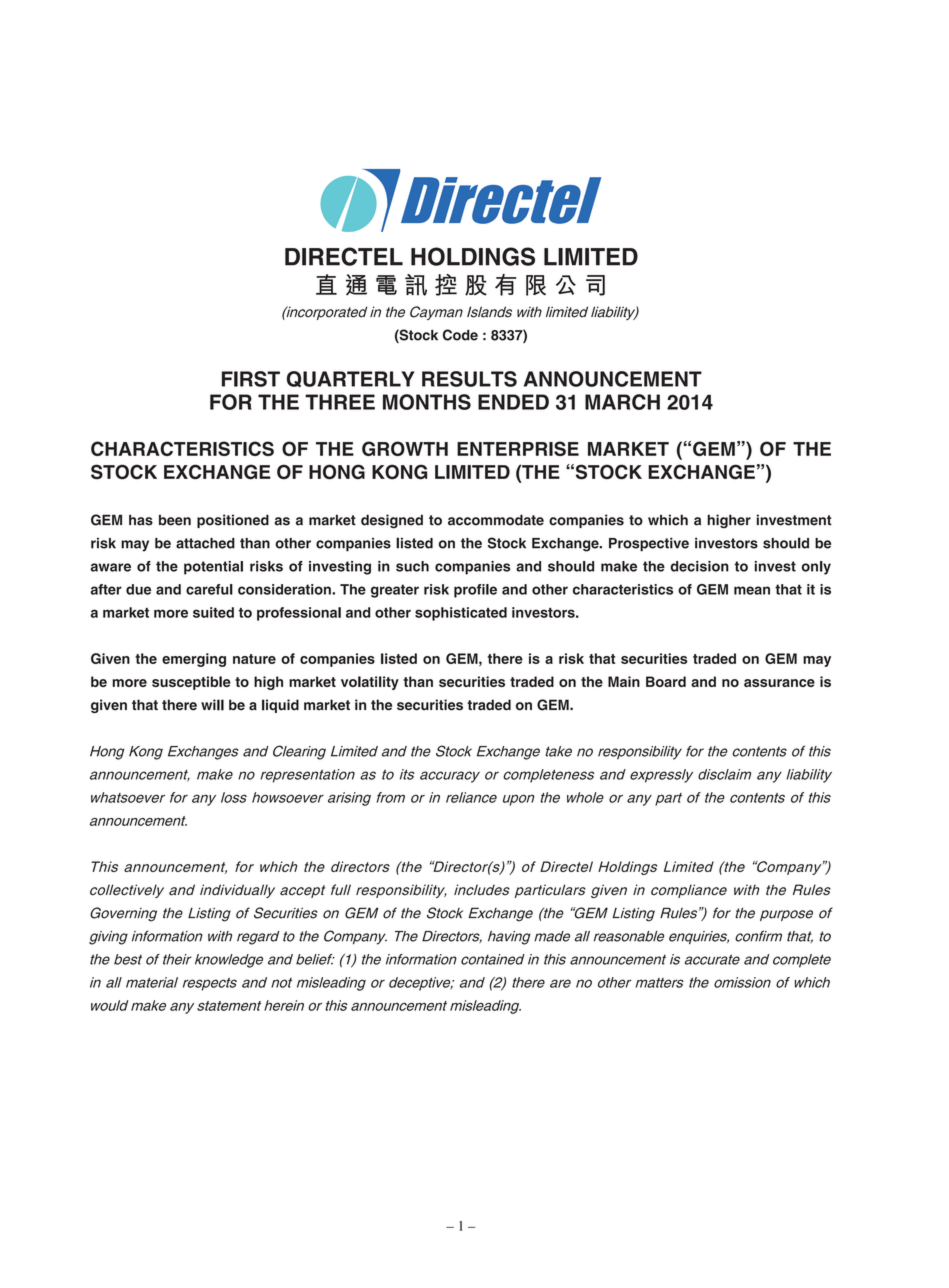  I want to click on been, so click(175, 520).
